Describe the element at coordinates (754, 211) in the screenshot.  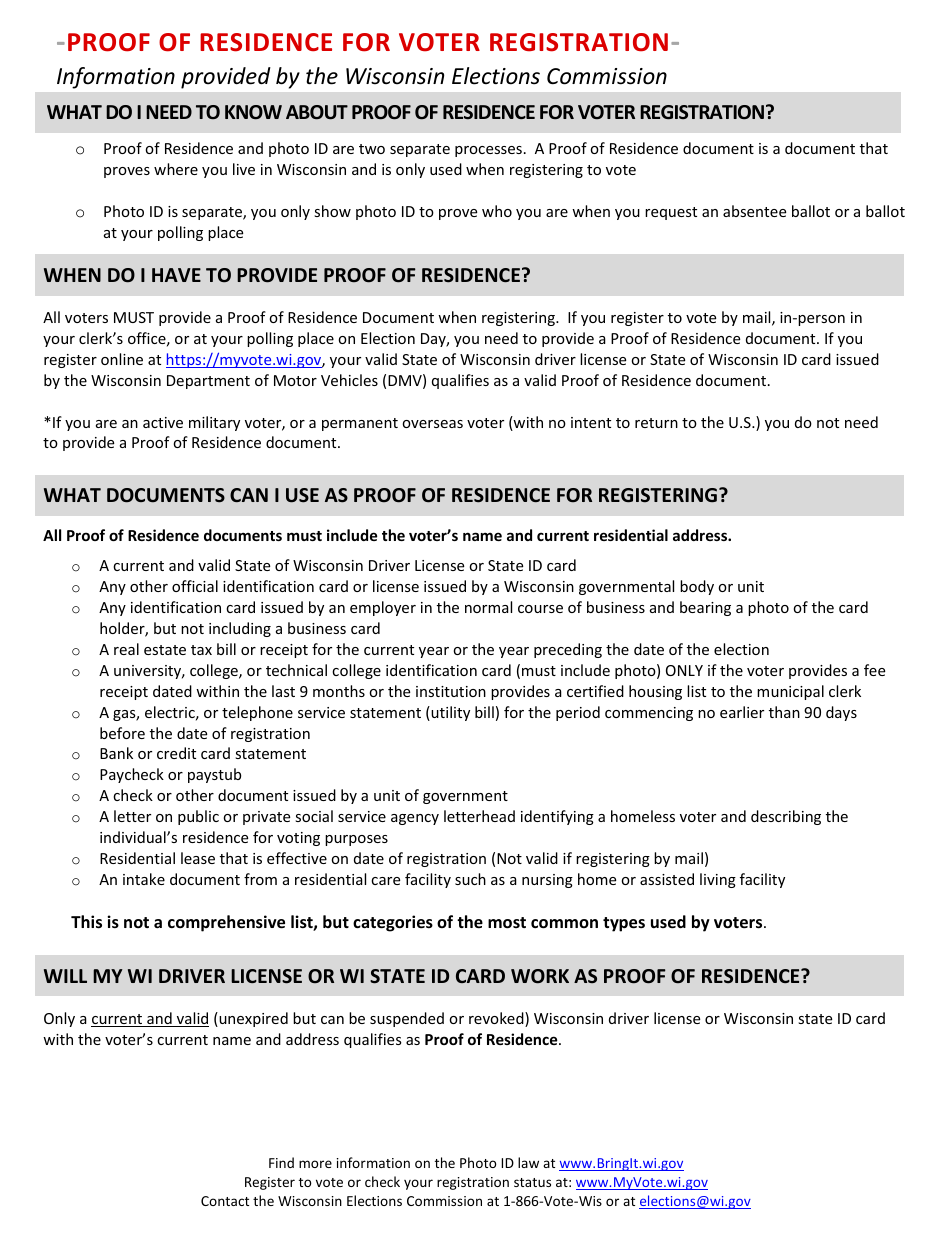
I see `absentee` at that location.
